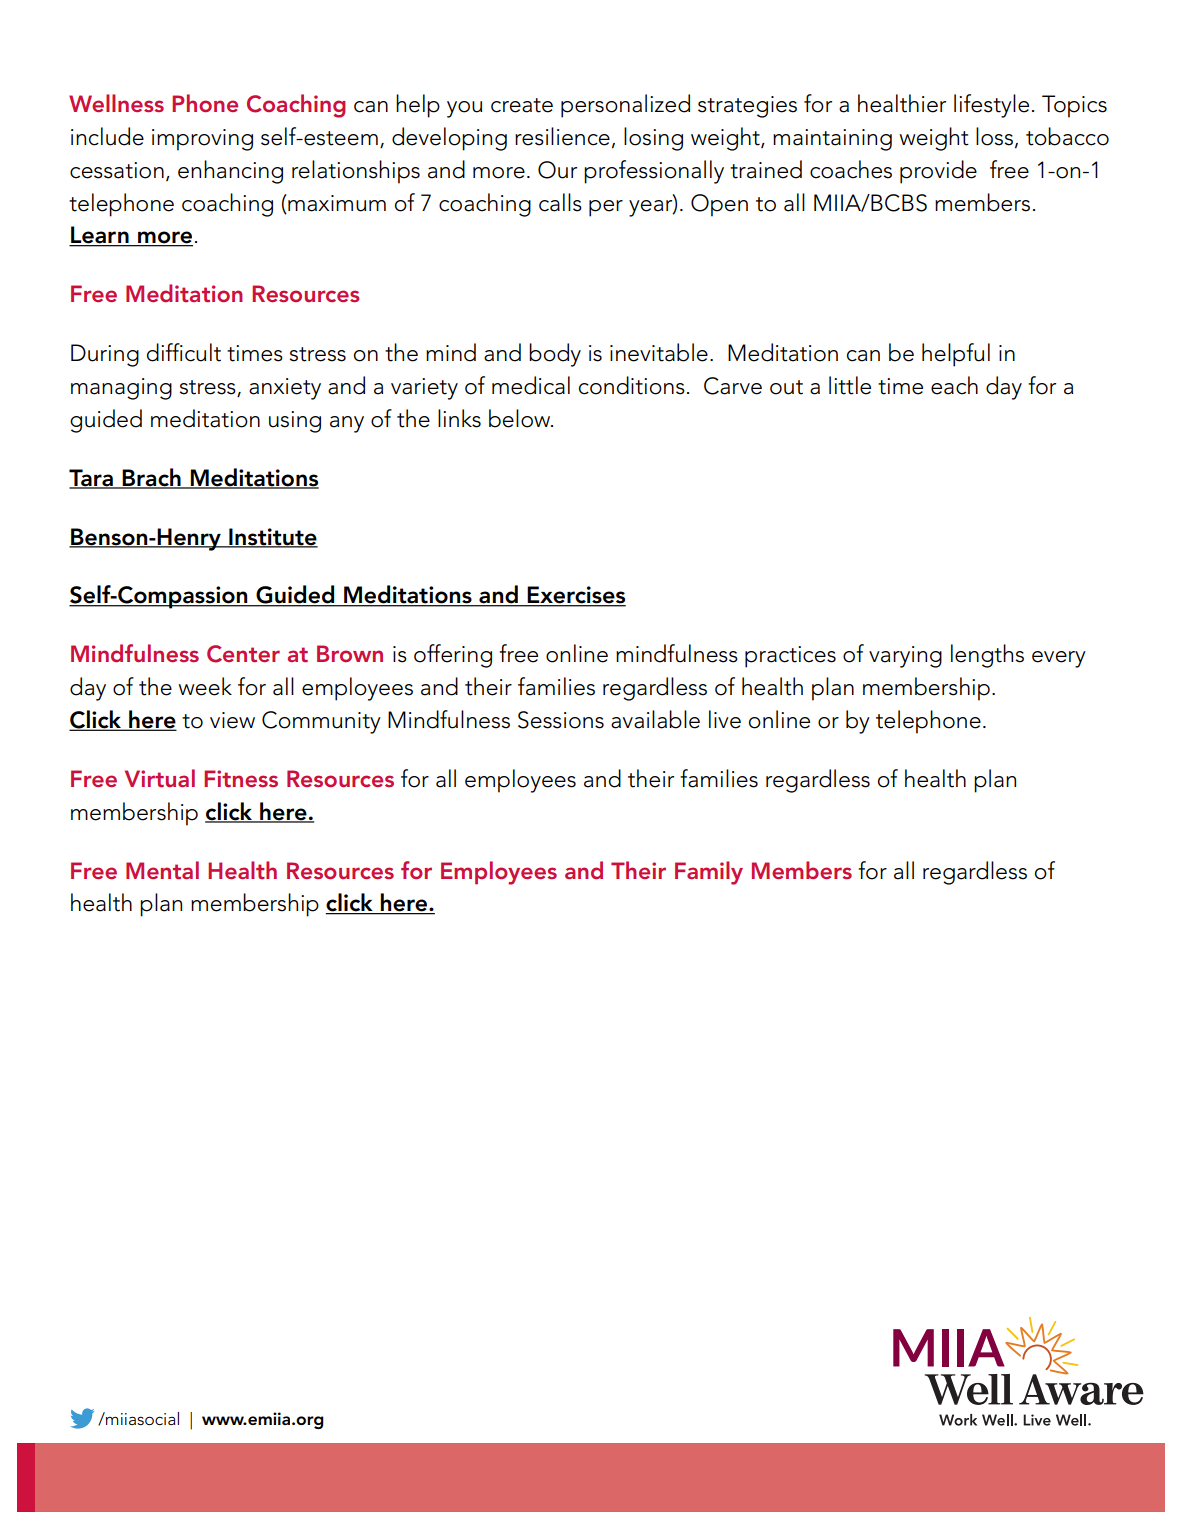 The width and height of the image is (1182, 1529). Describe the element at coordinates (521, 418) in the image. I see `below` at that location.
